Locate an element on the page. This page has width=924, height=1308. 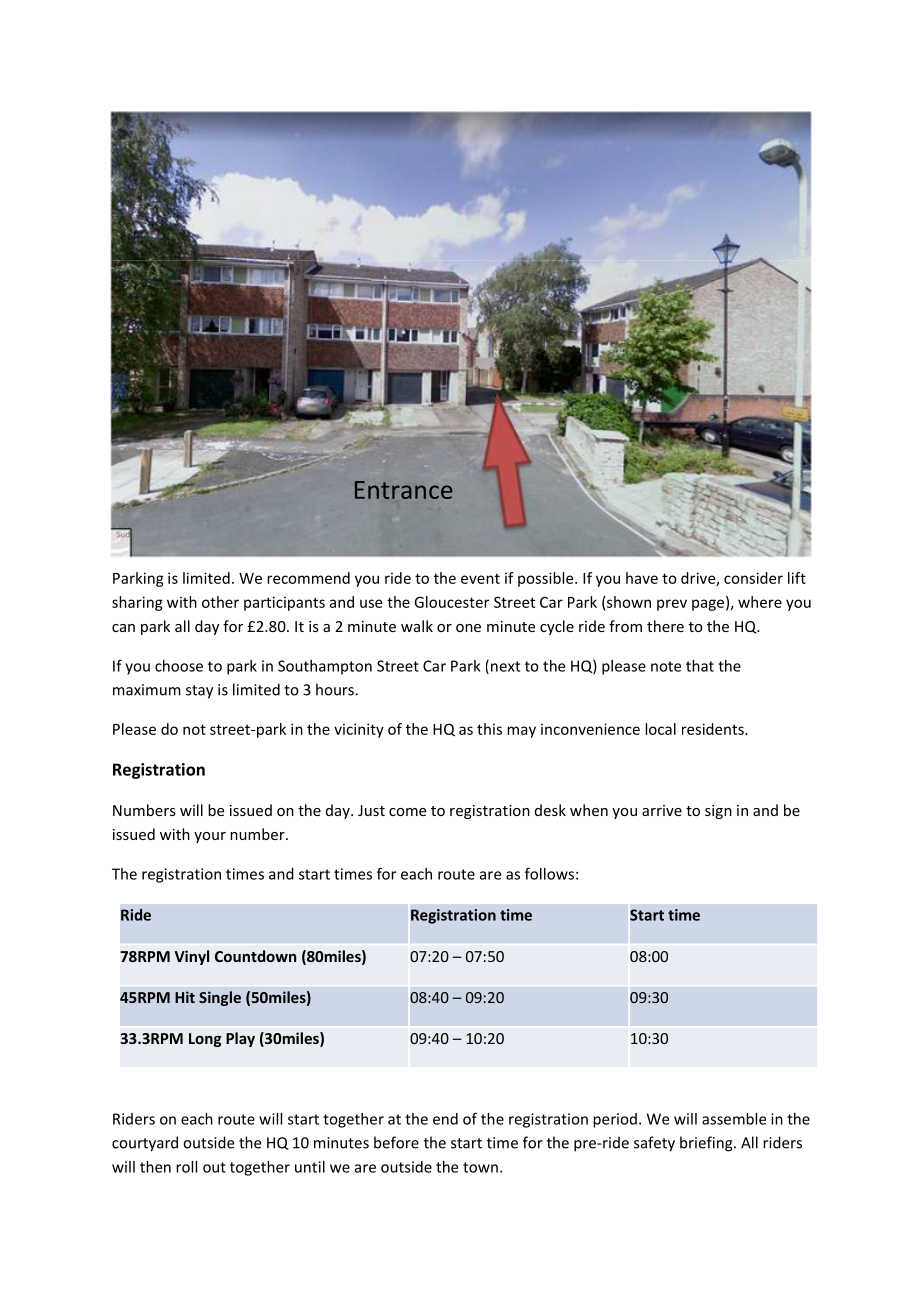
consider is located at coordinates (753, 578).
